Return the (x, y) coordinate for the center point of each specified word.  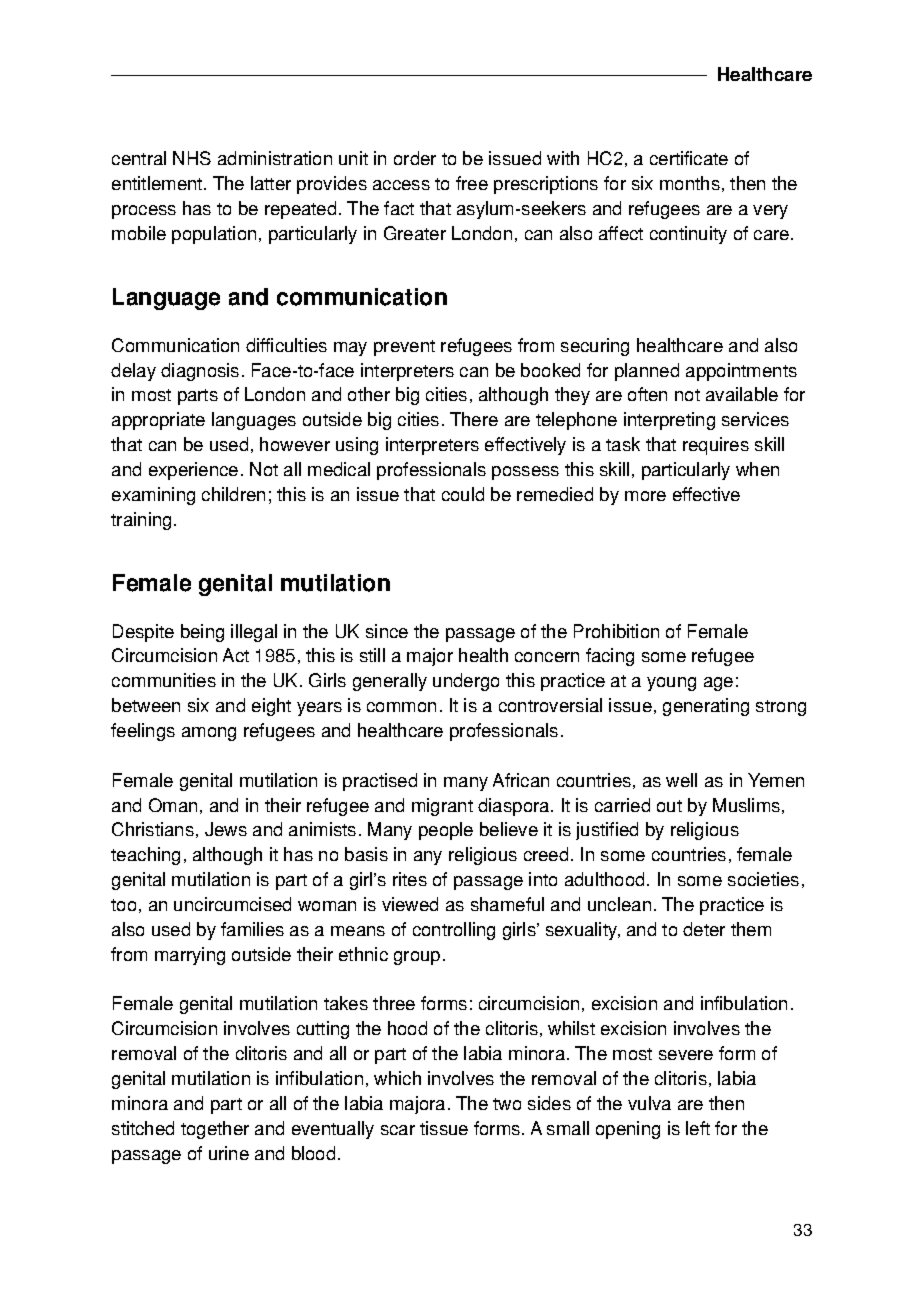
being (202, 633)
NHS (192, 158)
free (472, 183)
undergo (466, 682)
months (690, 183)
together (215, 1130)
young (671, 684)
